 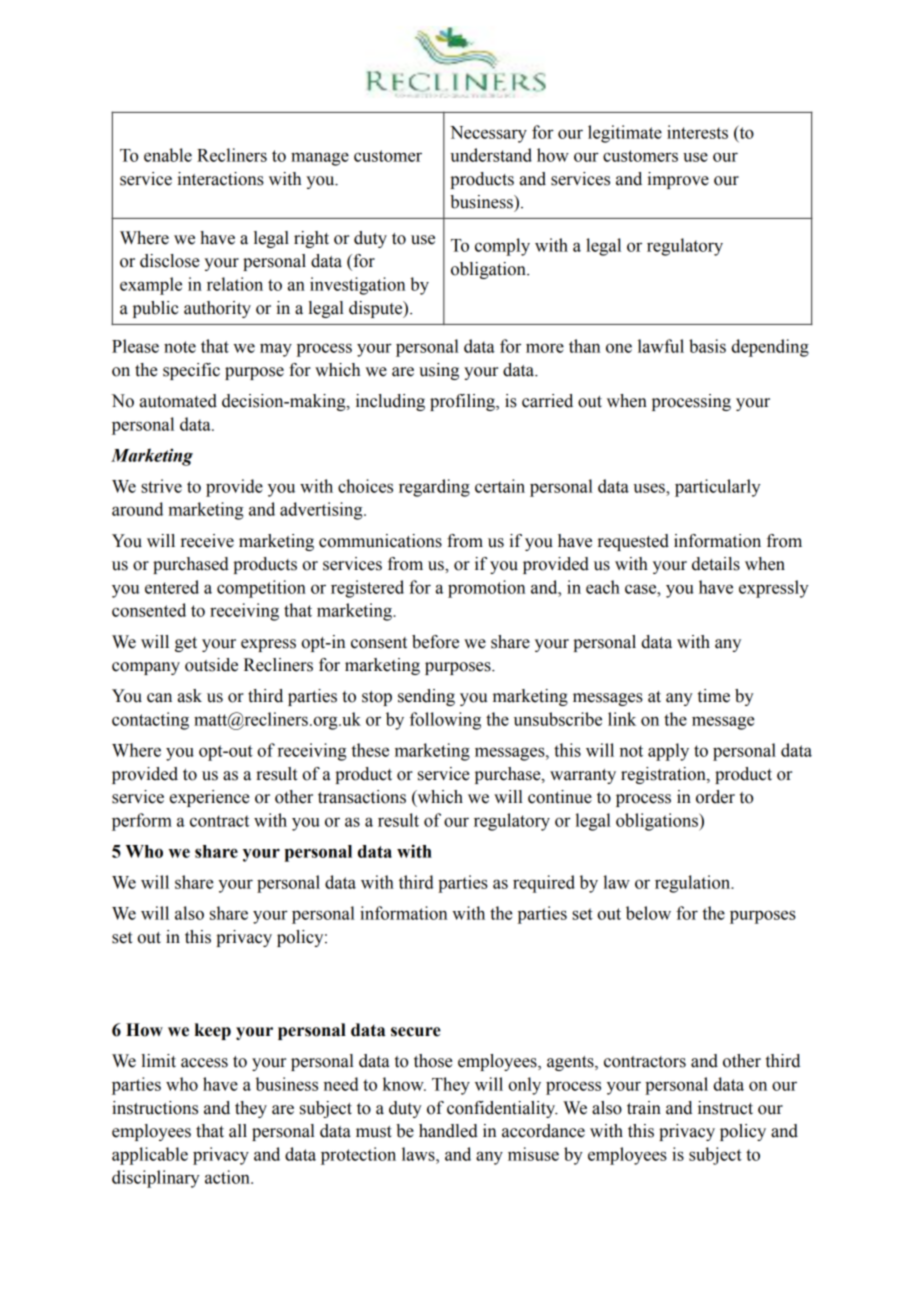 I want to click on handled, so click(x=448, y=1131).
